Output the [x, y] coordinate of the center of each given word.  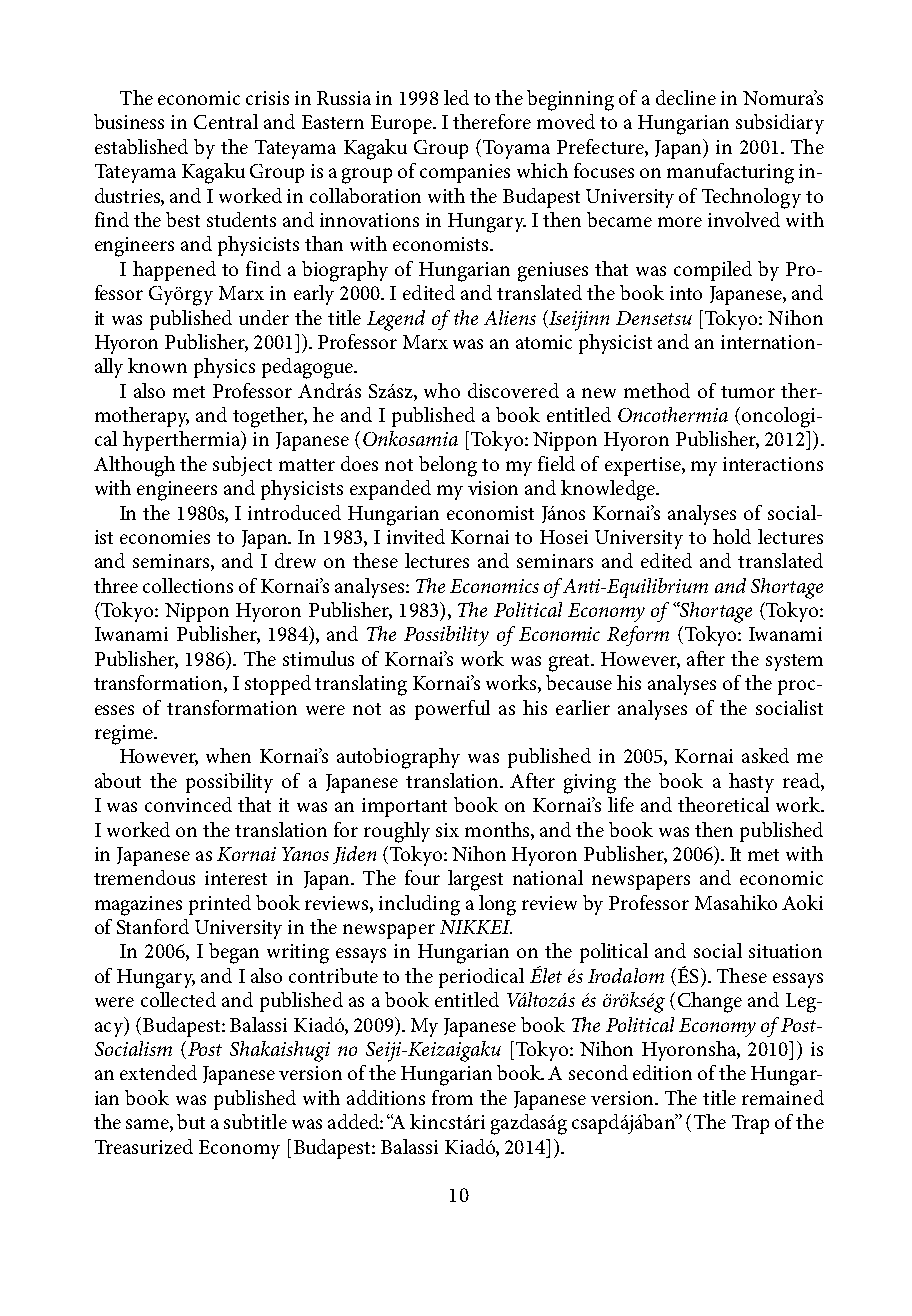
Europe [403, 124]
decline [686, 97]
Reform [638, 636]
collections [188, 585]
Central [226, 121]
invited [416, 536]
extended [158, 1072]
